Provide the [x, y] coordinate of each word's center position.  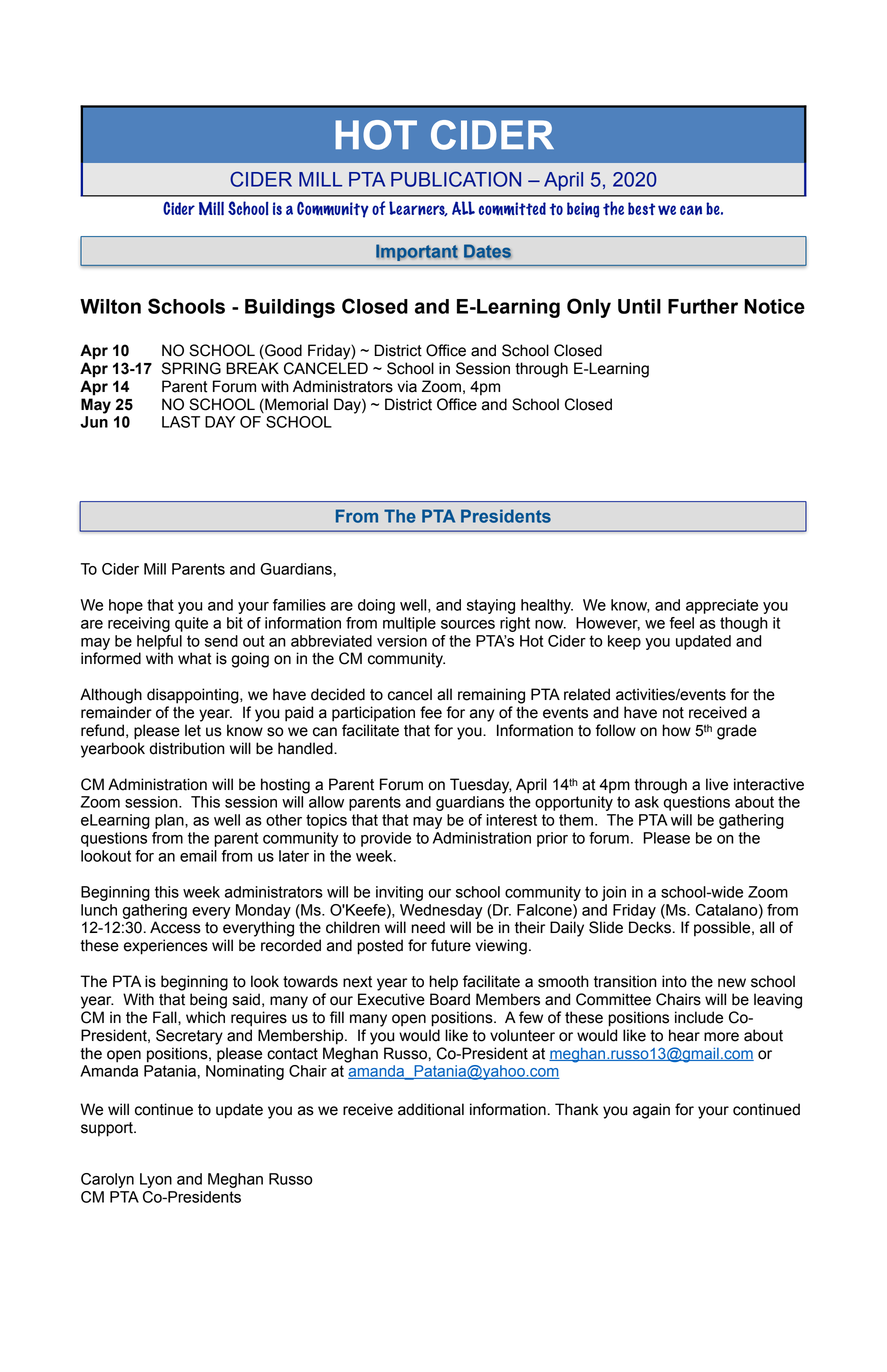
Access [175, 927]
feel [681, 623]
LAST [181, 422]
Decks [650, 927]
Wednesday [441, 911]
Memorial [295, 404]
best [641, 208]
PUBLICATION [456, 179]
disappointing [194, 696]
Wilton [110, 306]
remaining [491, 696]
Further [703, 306]
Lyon [156, 1180]
